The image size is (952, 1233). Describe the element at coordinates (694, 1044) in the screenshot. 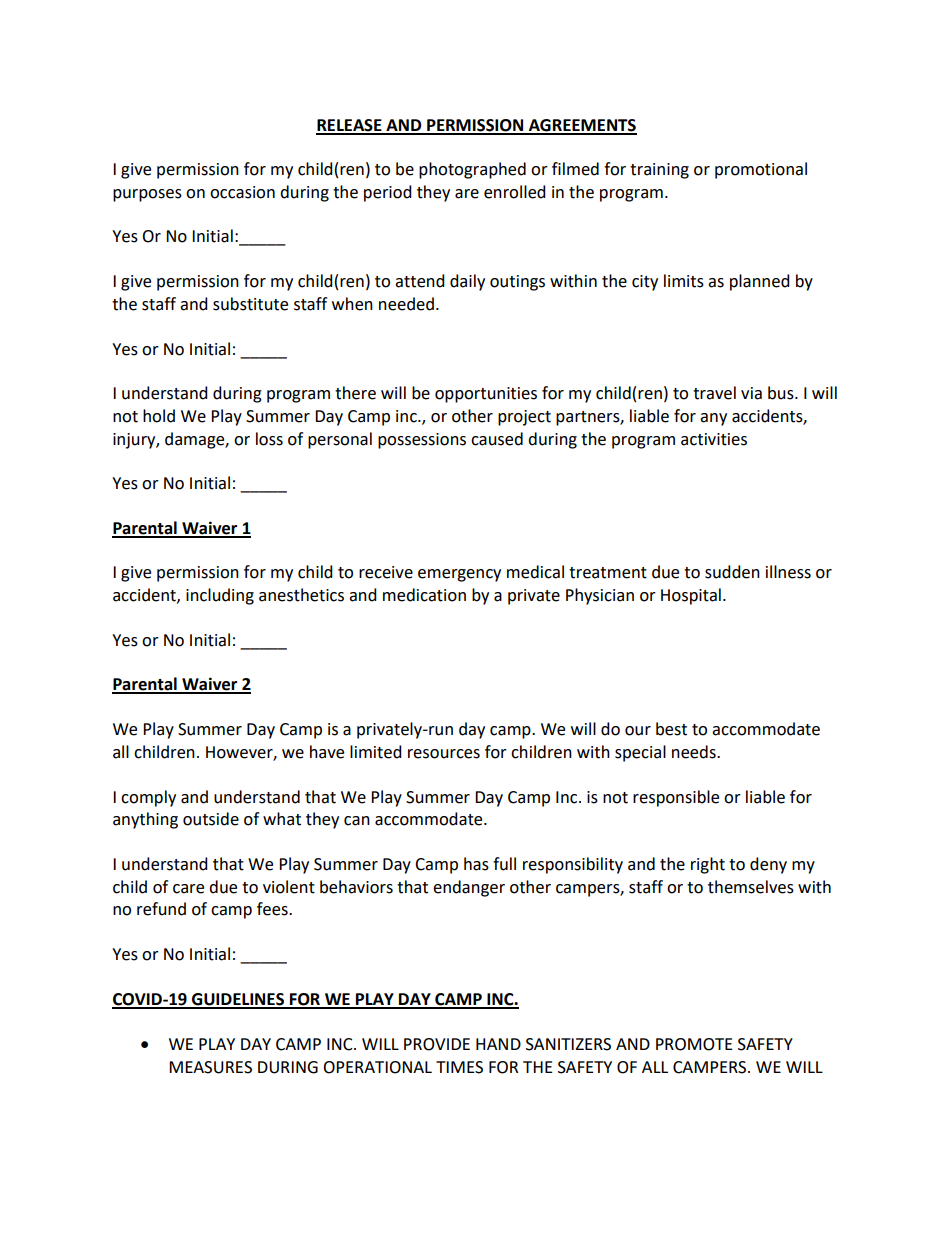

I see `PROMOTE` at that location.
